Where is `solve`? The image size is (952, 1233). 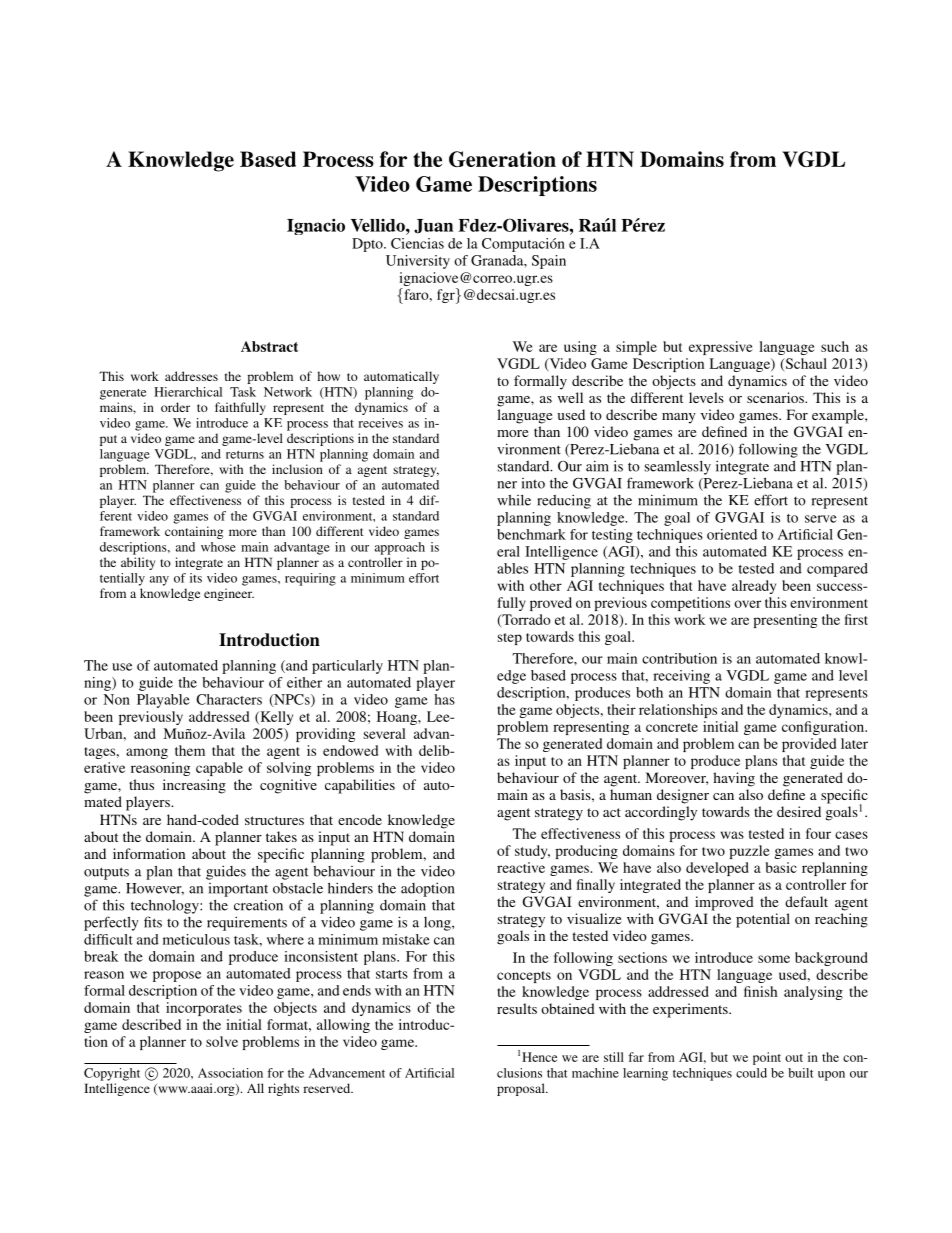
solve is located at coordinates (222, 1041).
